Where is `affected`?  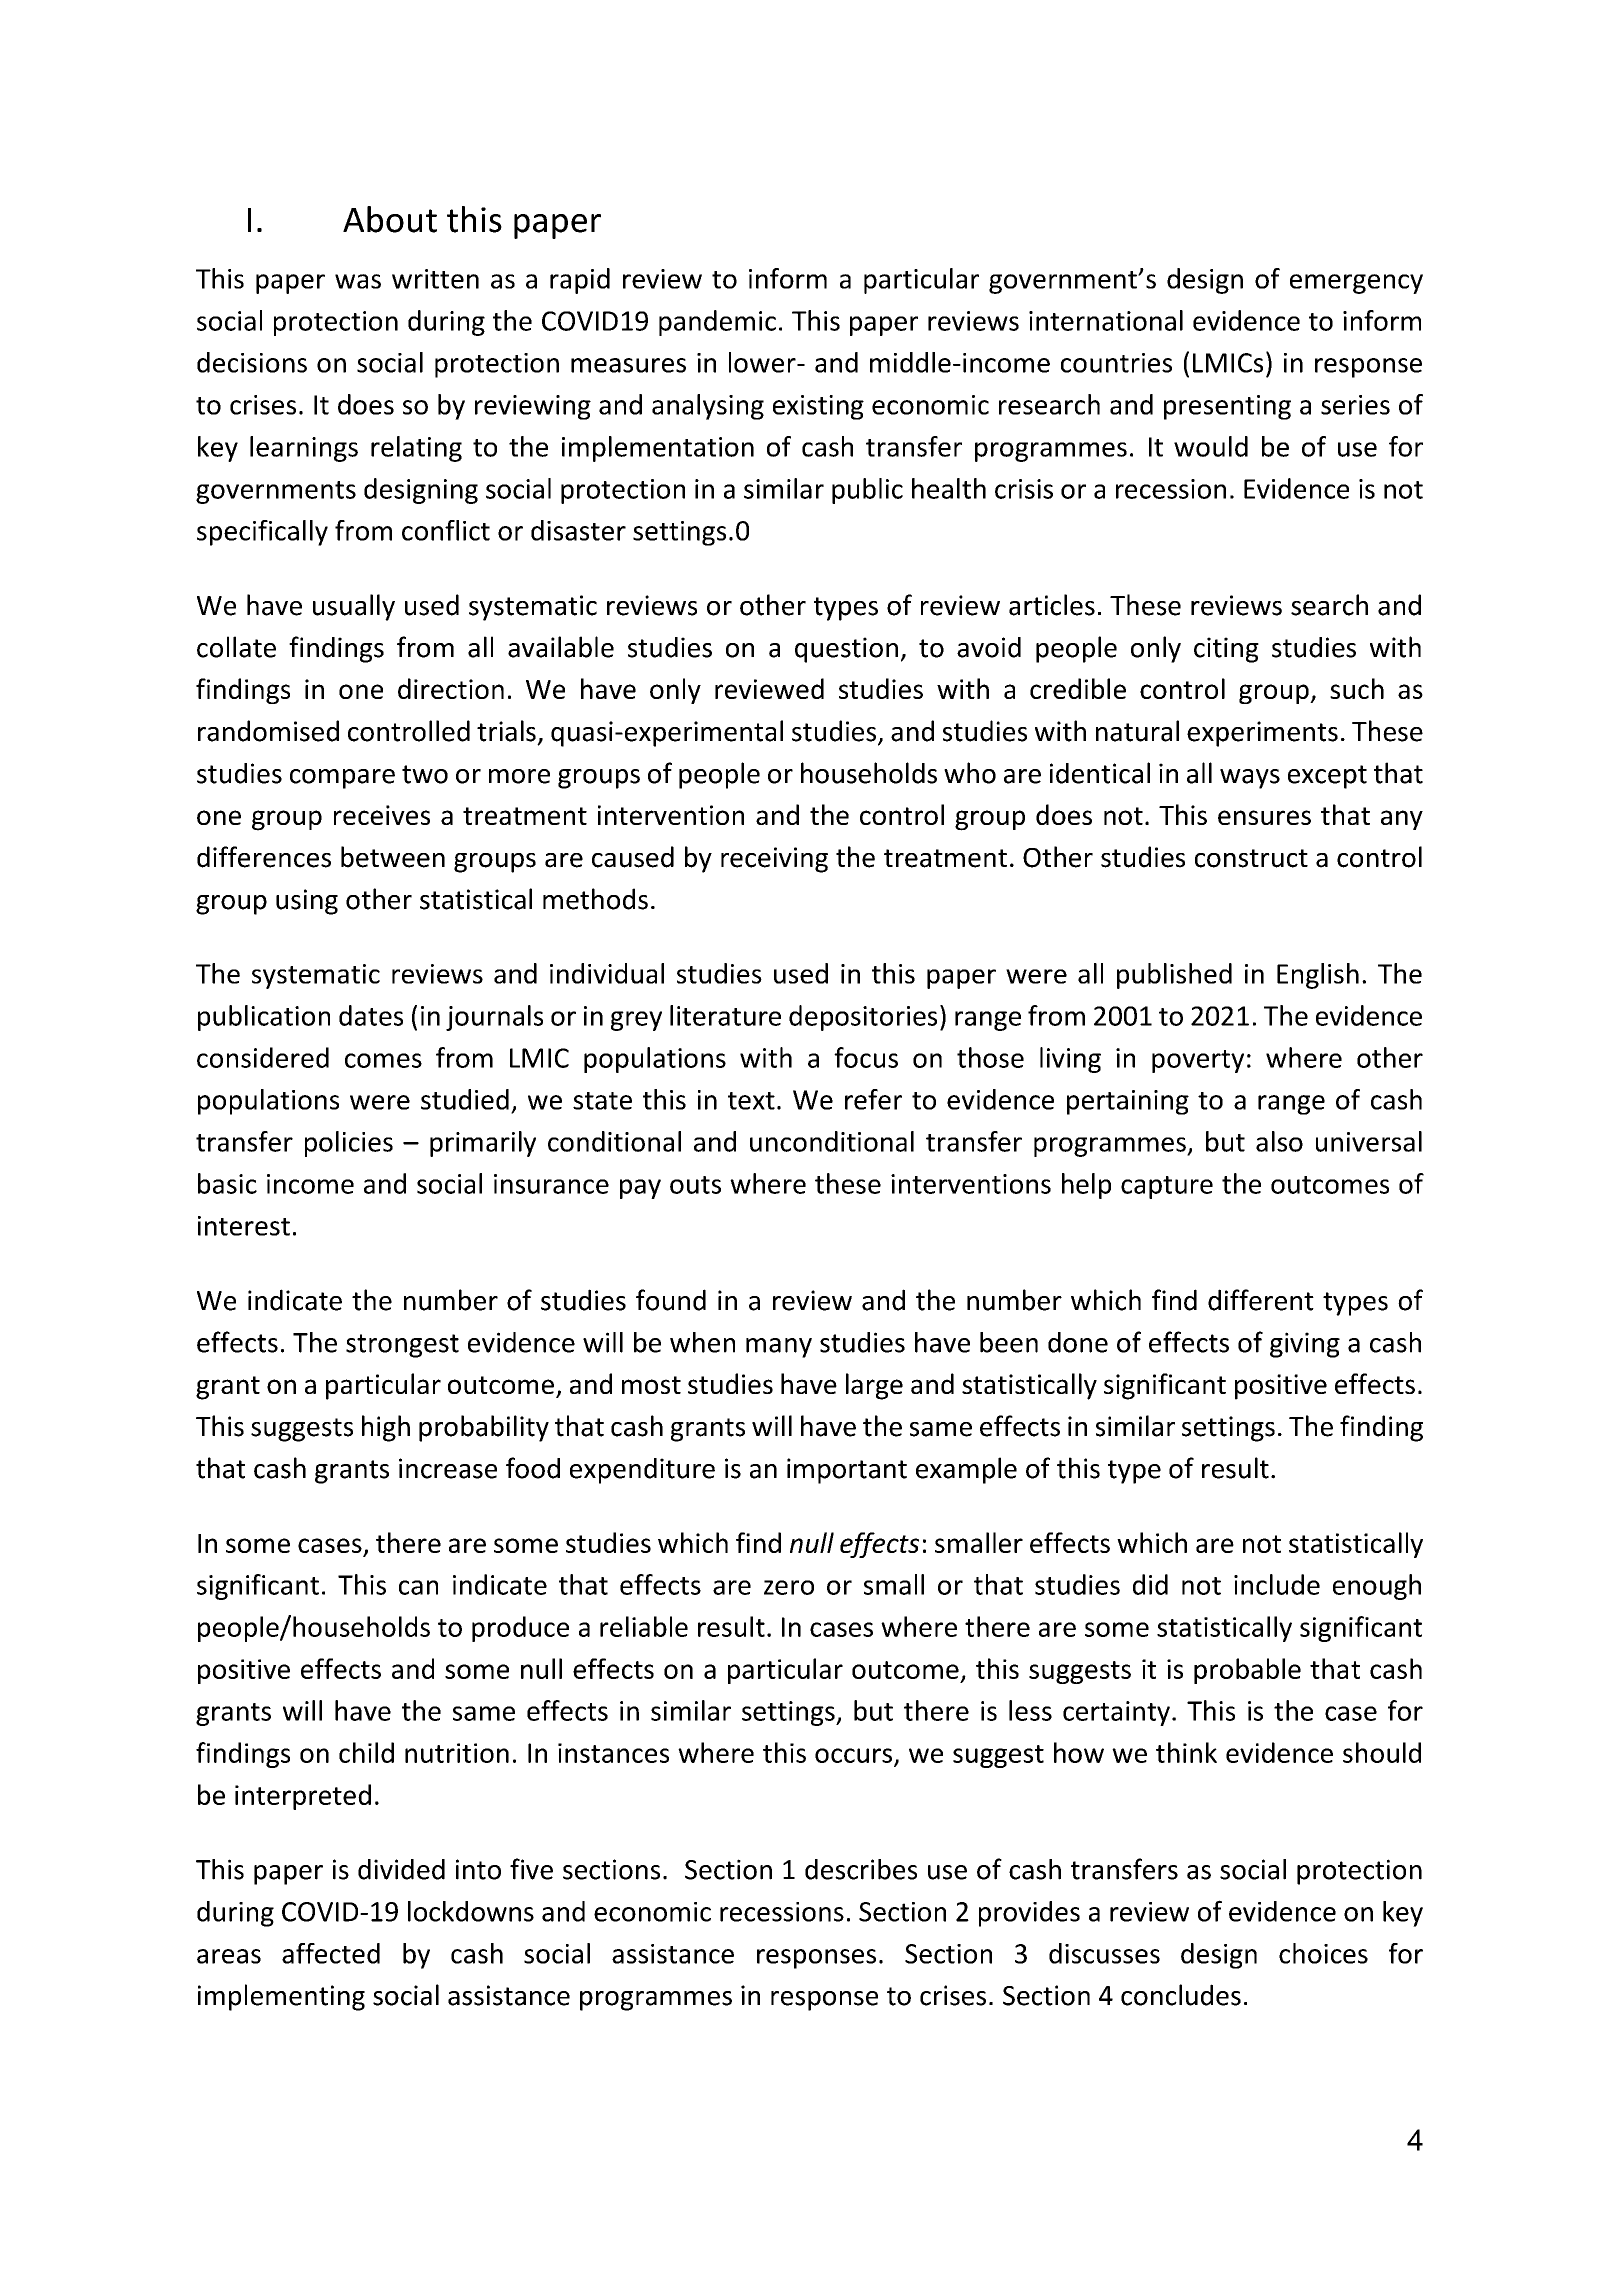 affected is located at coordinates (331, 1953).
